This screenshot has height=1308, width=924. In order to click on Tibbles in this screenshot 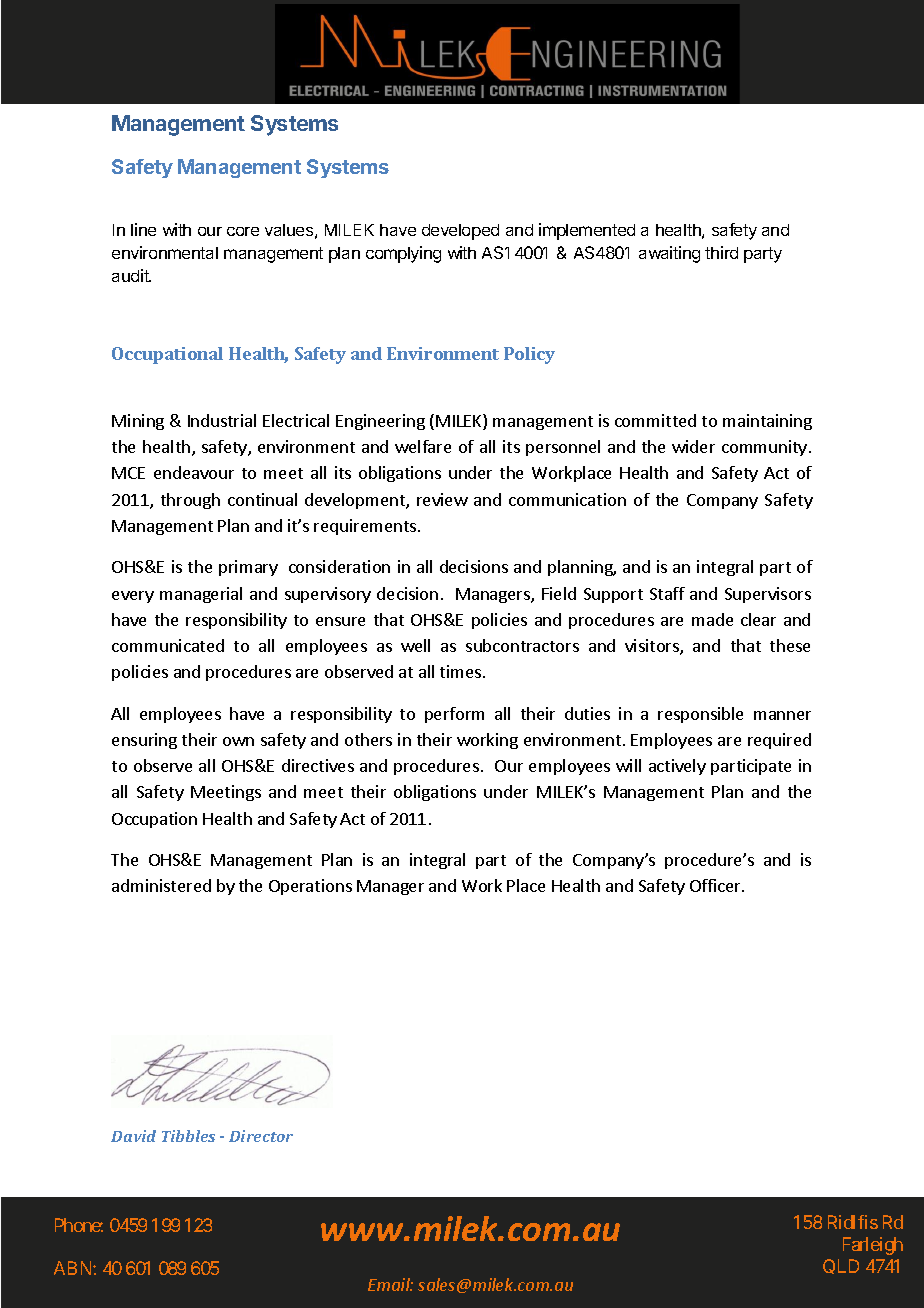, I will do `click(188, 1136)`.
